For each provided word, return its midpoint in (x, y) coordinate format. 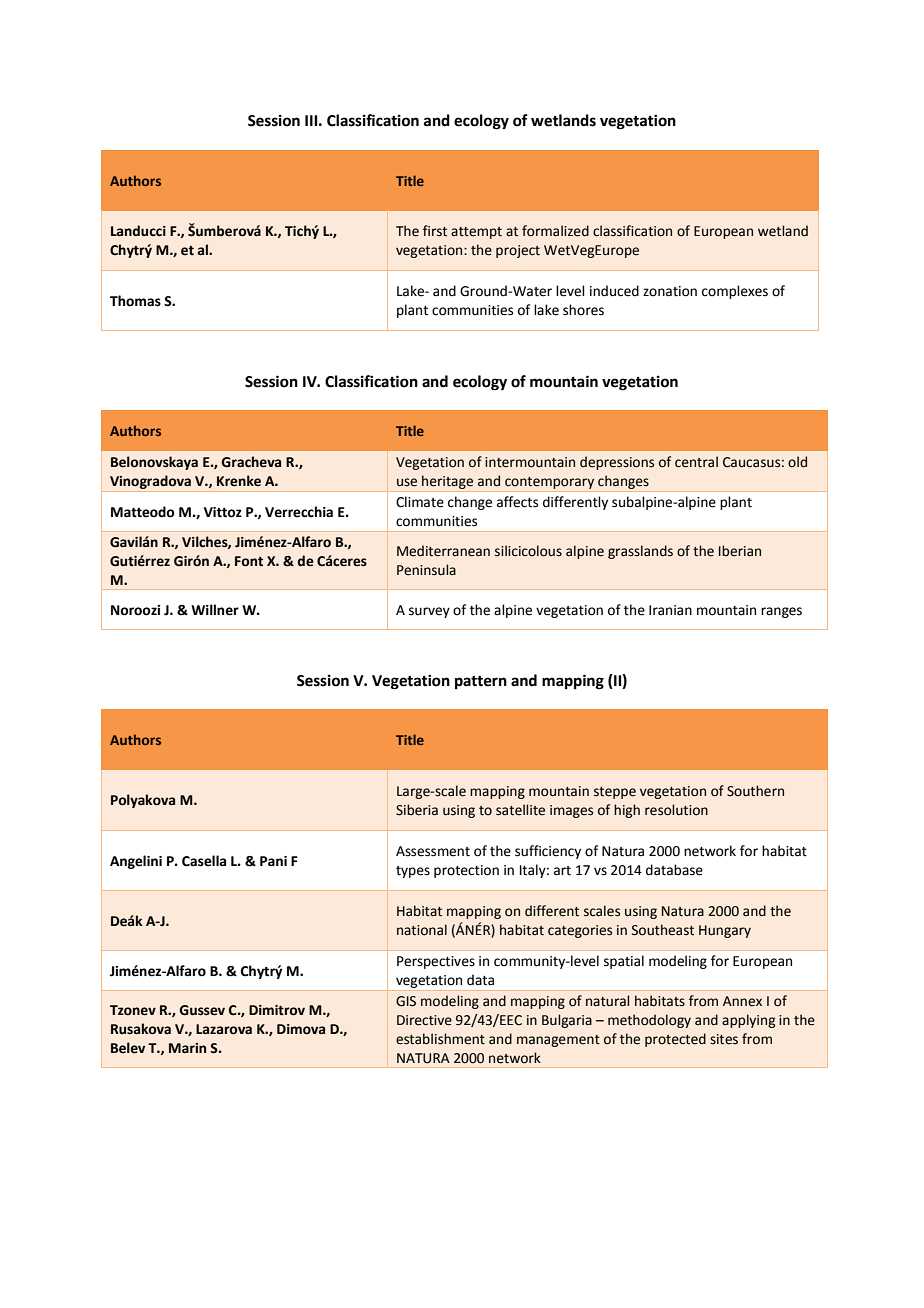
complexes (735, 292)
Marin (187, 1048)
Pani (273, 861)
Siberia (417, 810)
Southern (755, 791)
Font (249, 561)
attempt (476, 233)
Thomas (135, 301)
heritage (447, 482)
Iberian (740, 551)
